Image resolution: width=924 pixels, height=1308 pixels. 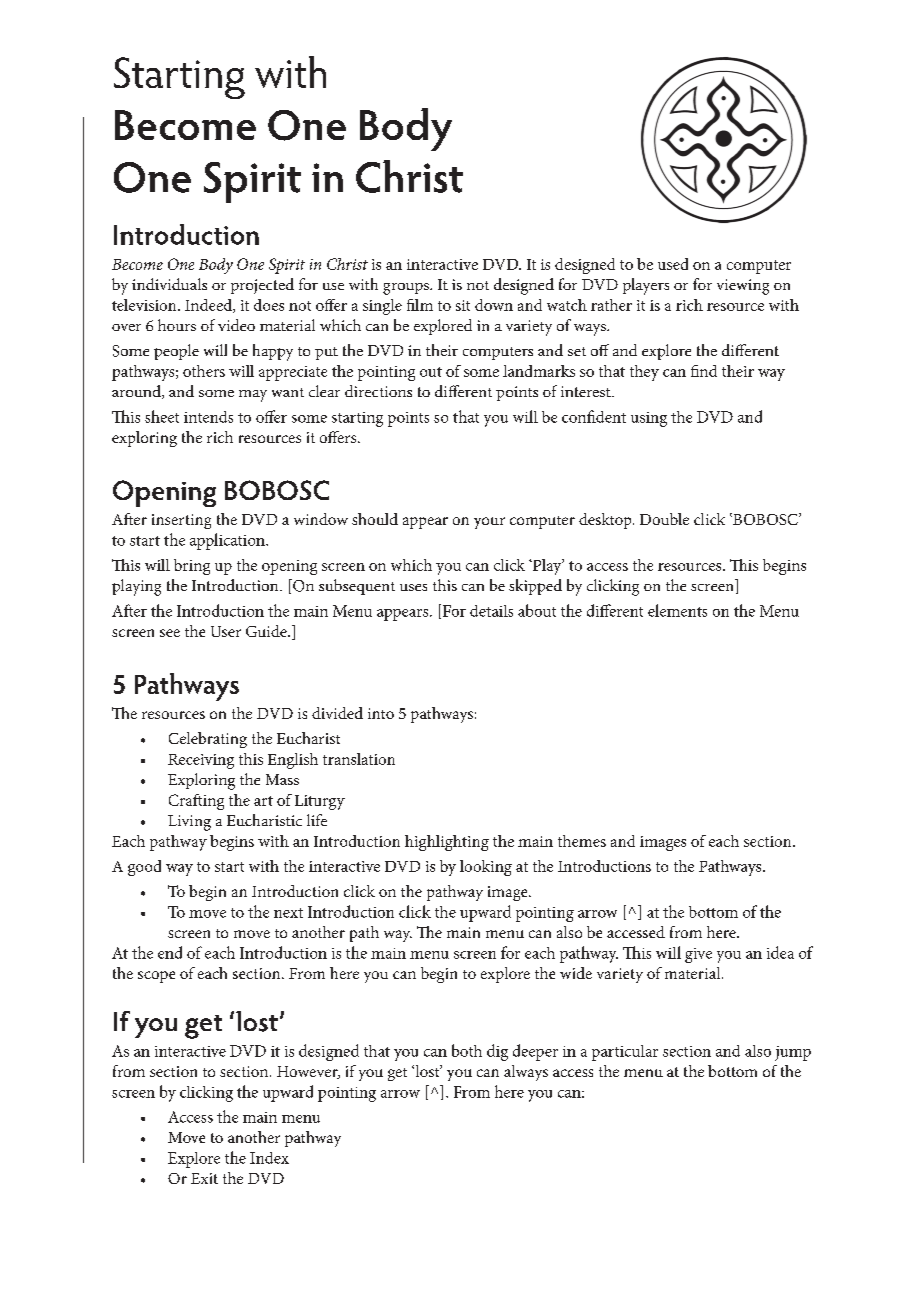 I want to click on sit, so click(x=463, y=305).
